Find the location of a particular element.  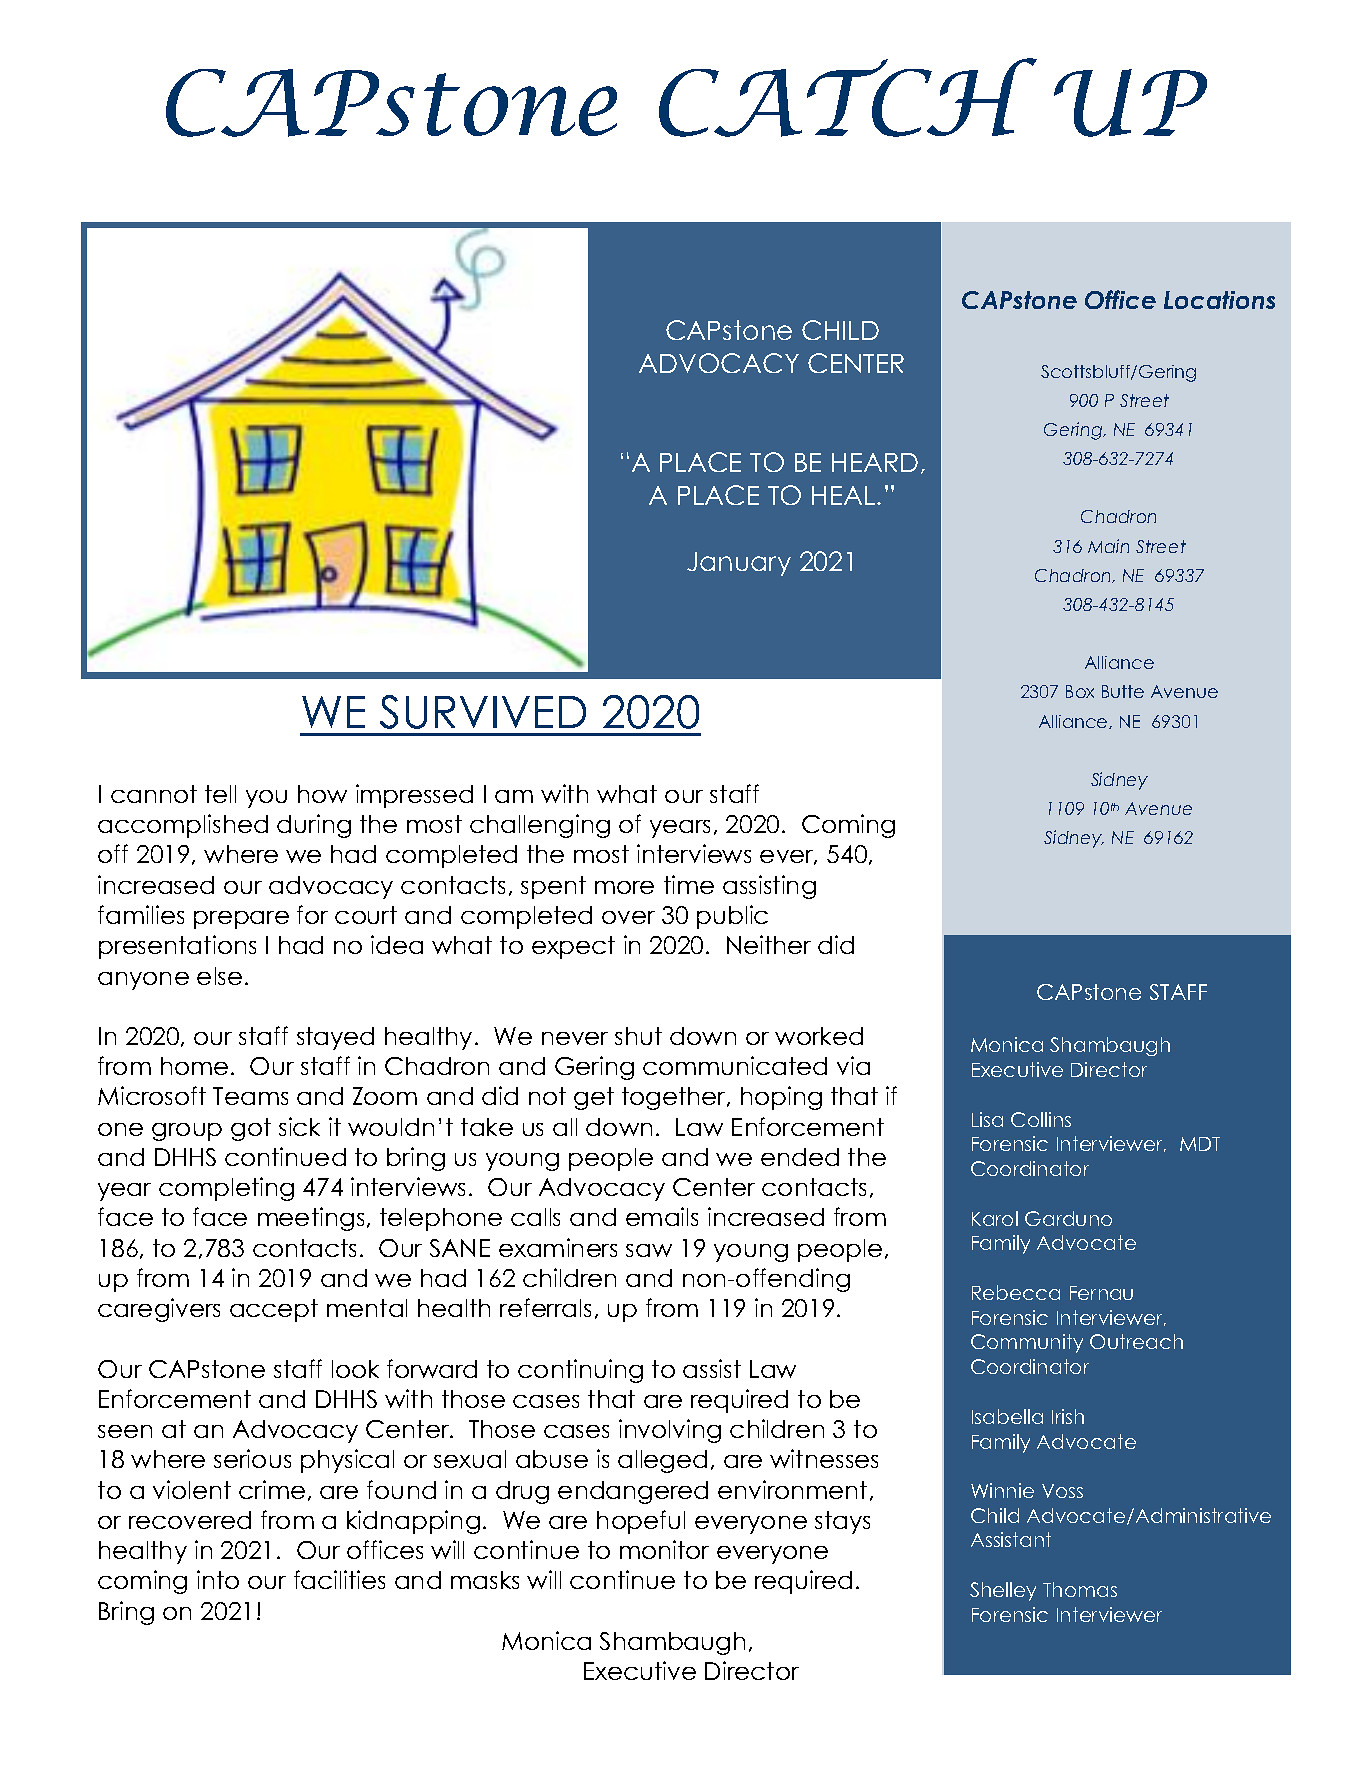

HEARD is located at coordinates (875, 462).
